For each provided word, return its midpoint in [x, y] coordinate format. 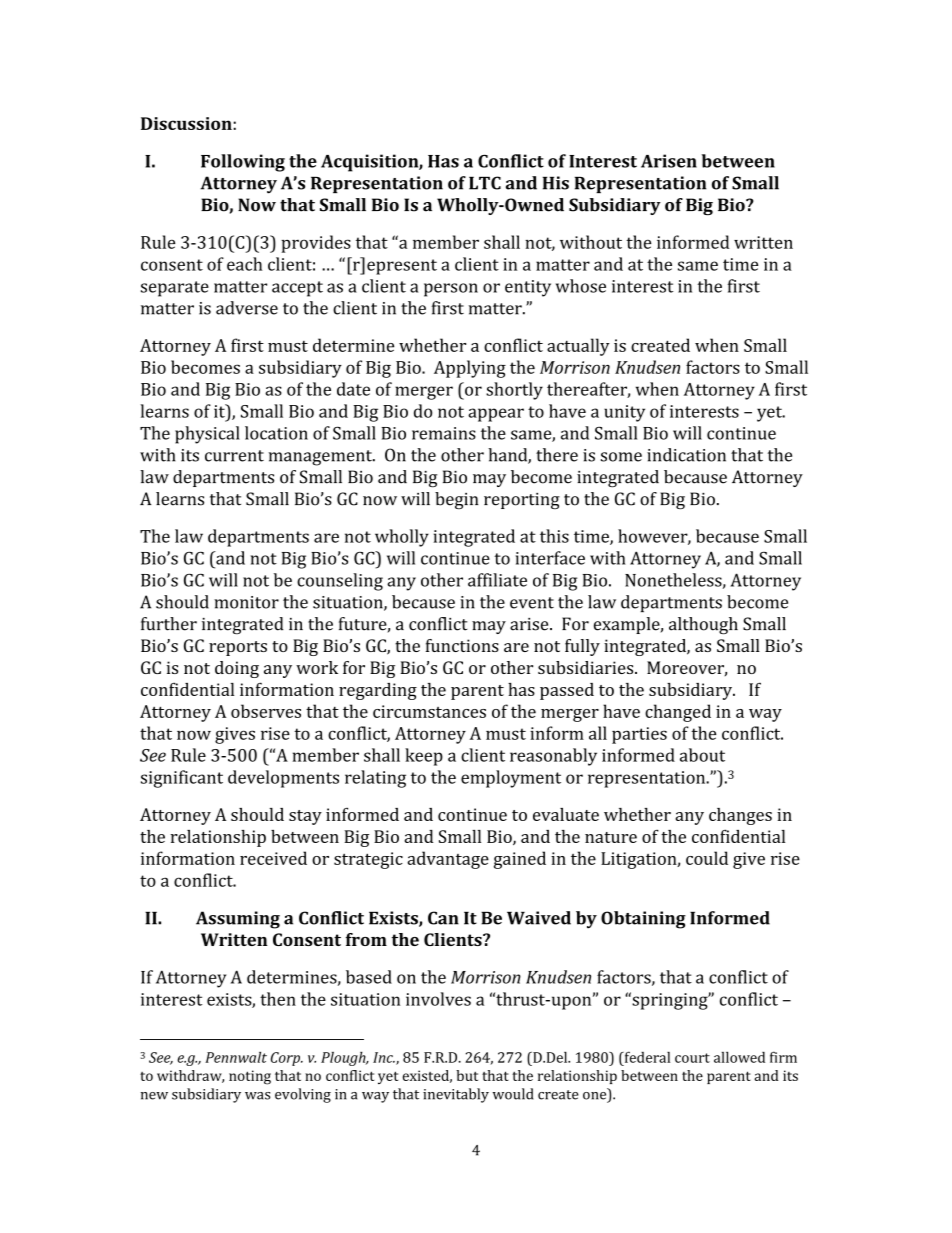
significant [182, 779]
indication [686, 455]
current [234, 456]
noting [250, 1077]
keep [424, 757]
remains [444, 433]
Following [243, 163]
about [702, 755]
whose [581, 286]
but [467, 1075]
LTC [485, 183]
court [692, 1058]
